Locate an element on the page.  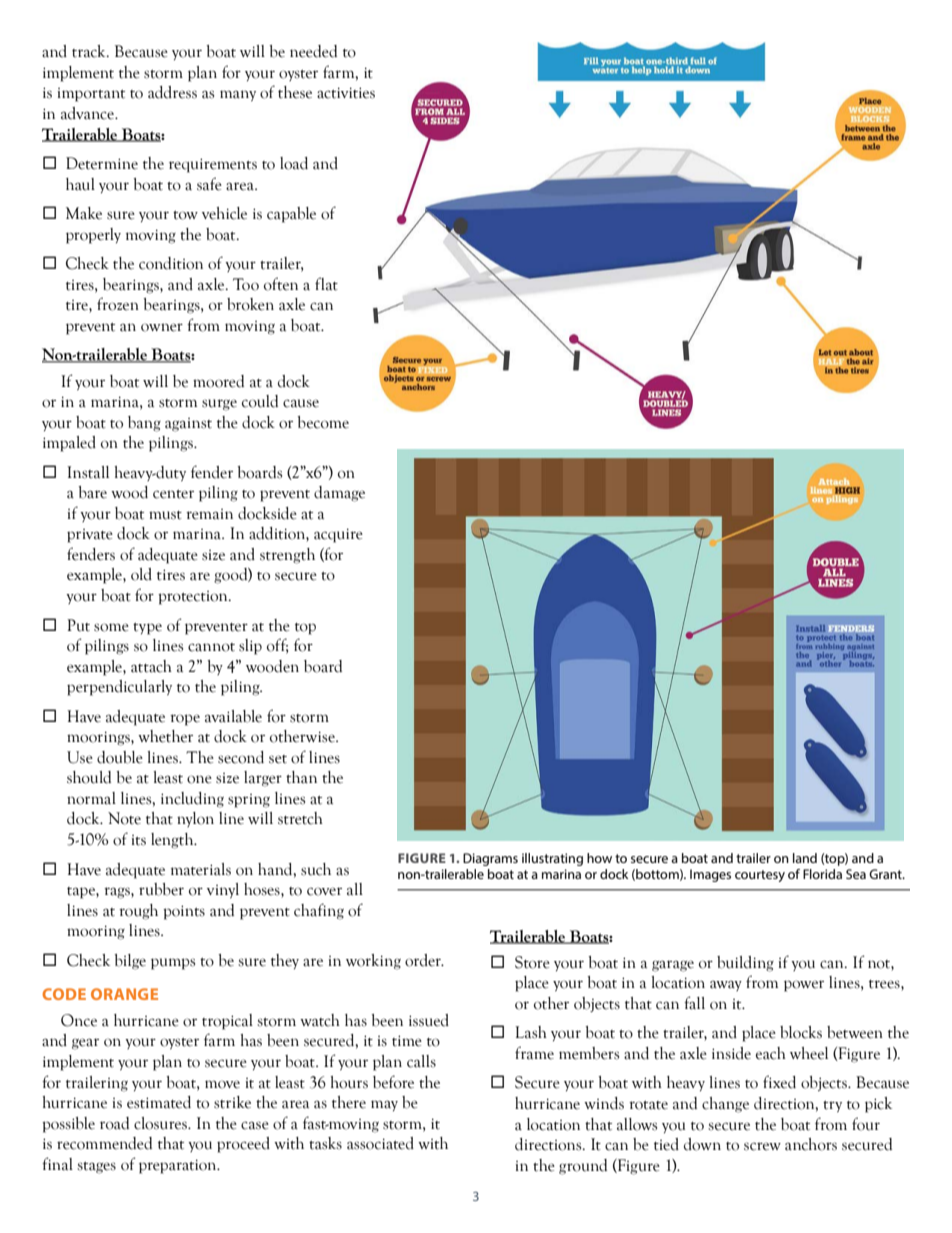
activities is located at coordinates (346, 93).
